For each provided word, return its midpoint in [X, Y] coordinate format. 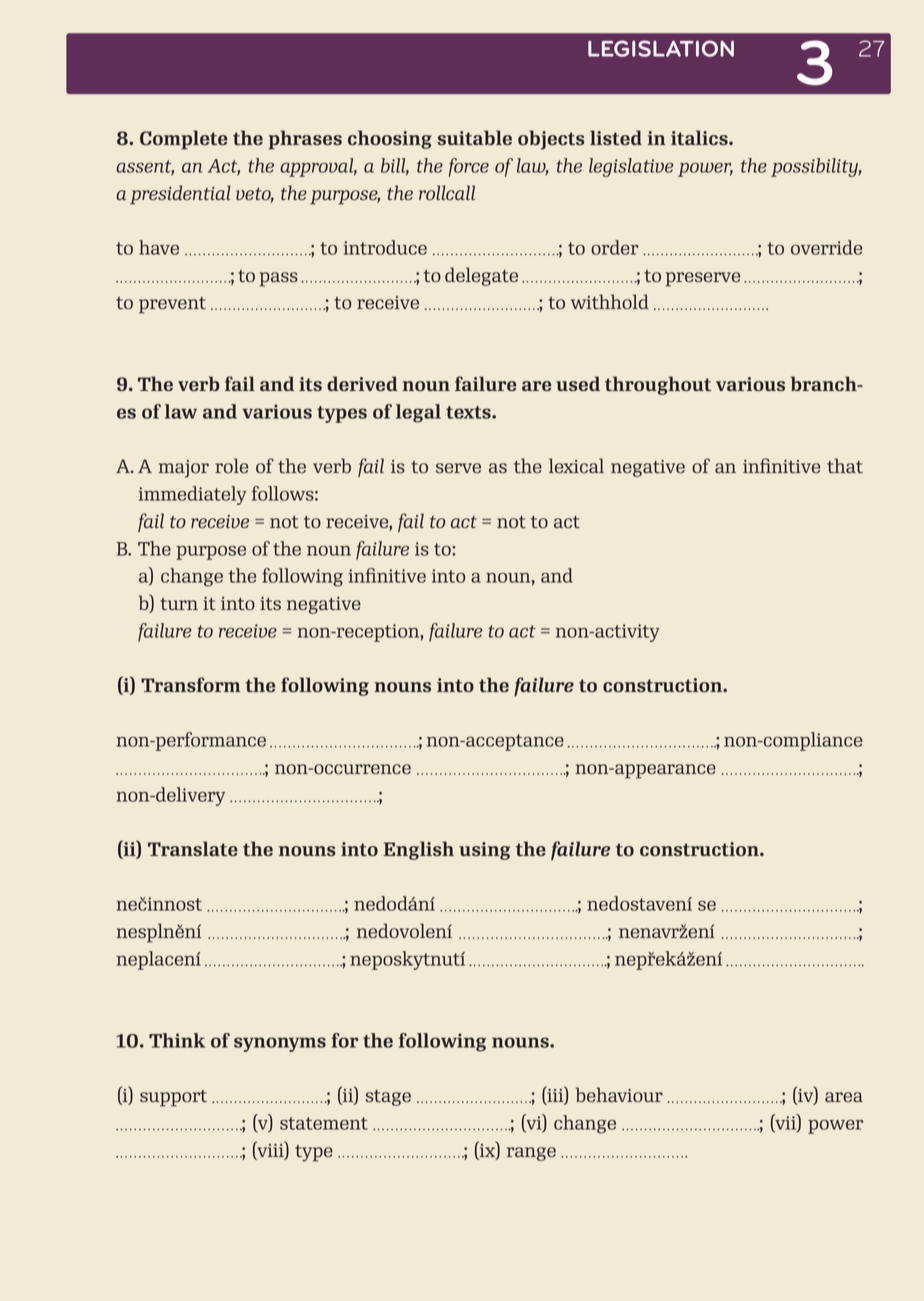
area [844, 1097]
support [173, 1098]
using [484, 851]
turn [179, 604]
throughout [658, 385]
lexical [576, 466]
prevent [172, 305]
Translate [193, 848]
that [845, 465]
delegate [481, 276]
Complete [183, 140]
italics [700, 137]
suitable [475, 137]
